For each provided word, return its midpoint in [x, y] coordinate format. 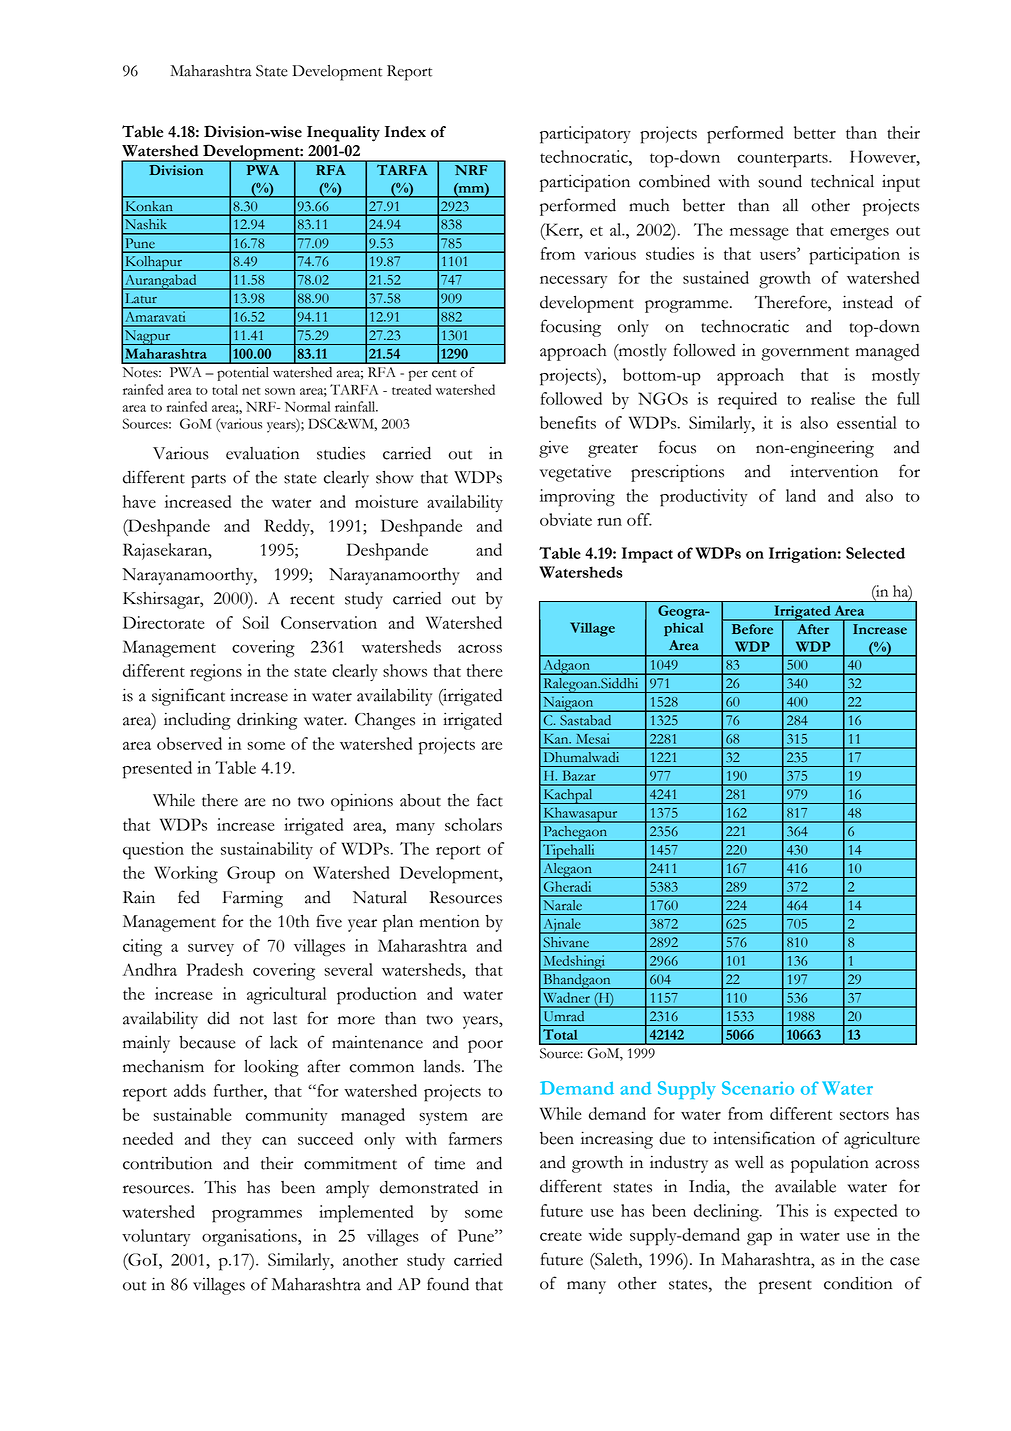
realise [833, 398]
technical [842, 181]
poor [485, 1046]
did [218, 1018]
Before [752, 629]
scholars [473, 824]
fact [490, 800]
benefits [568, 422]
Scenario [758, 1088]
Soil [256, 622]
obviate [566, 519]
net [251, 391]
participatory [585, 135]
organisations [250, 1238]
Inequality [343, 134]
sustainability [267, 850]
